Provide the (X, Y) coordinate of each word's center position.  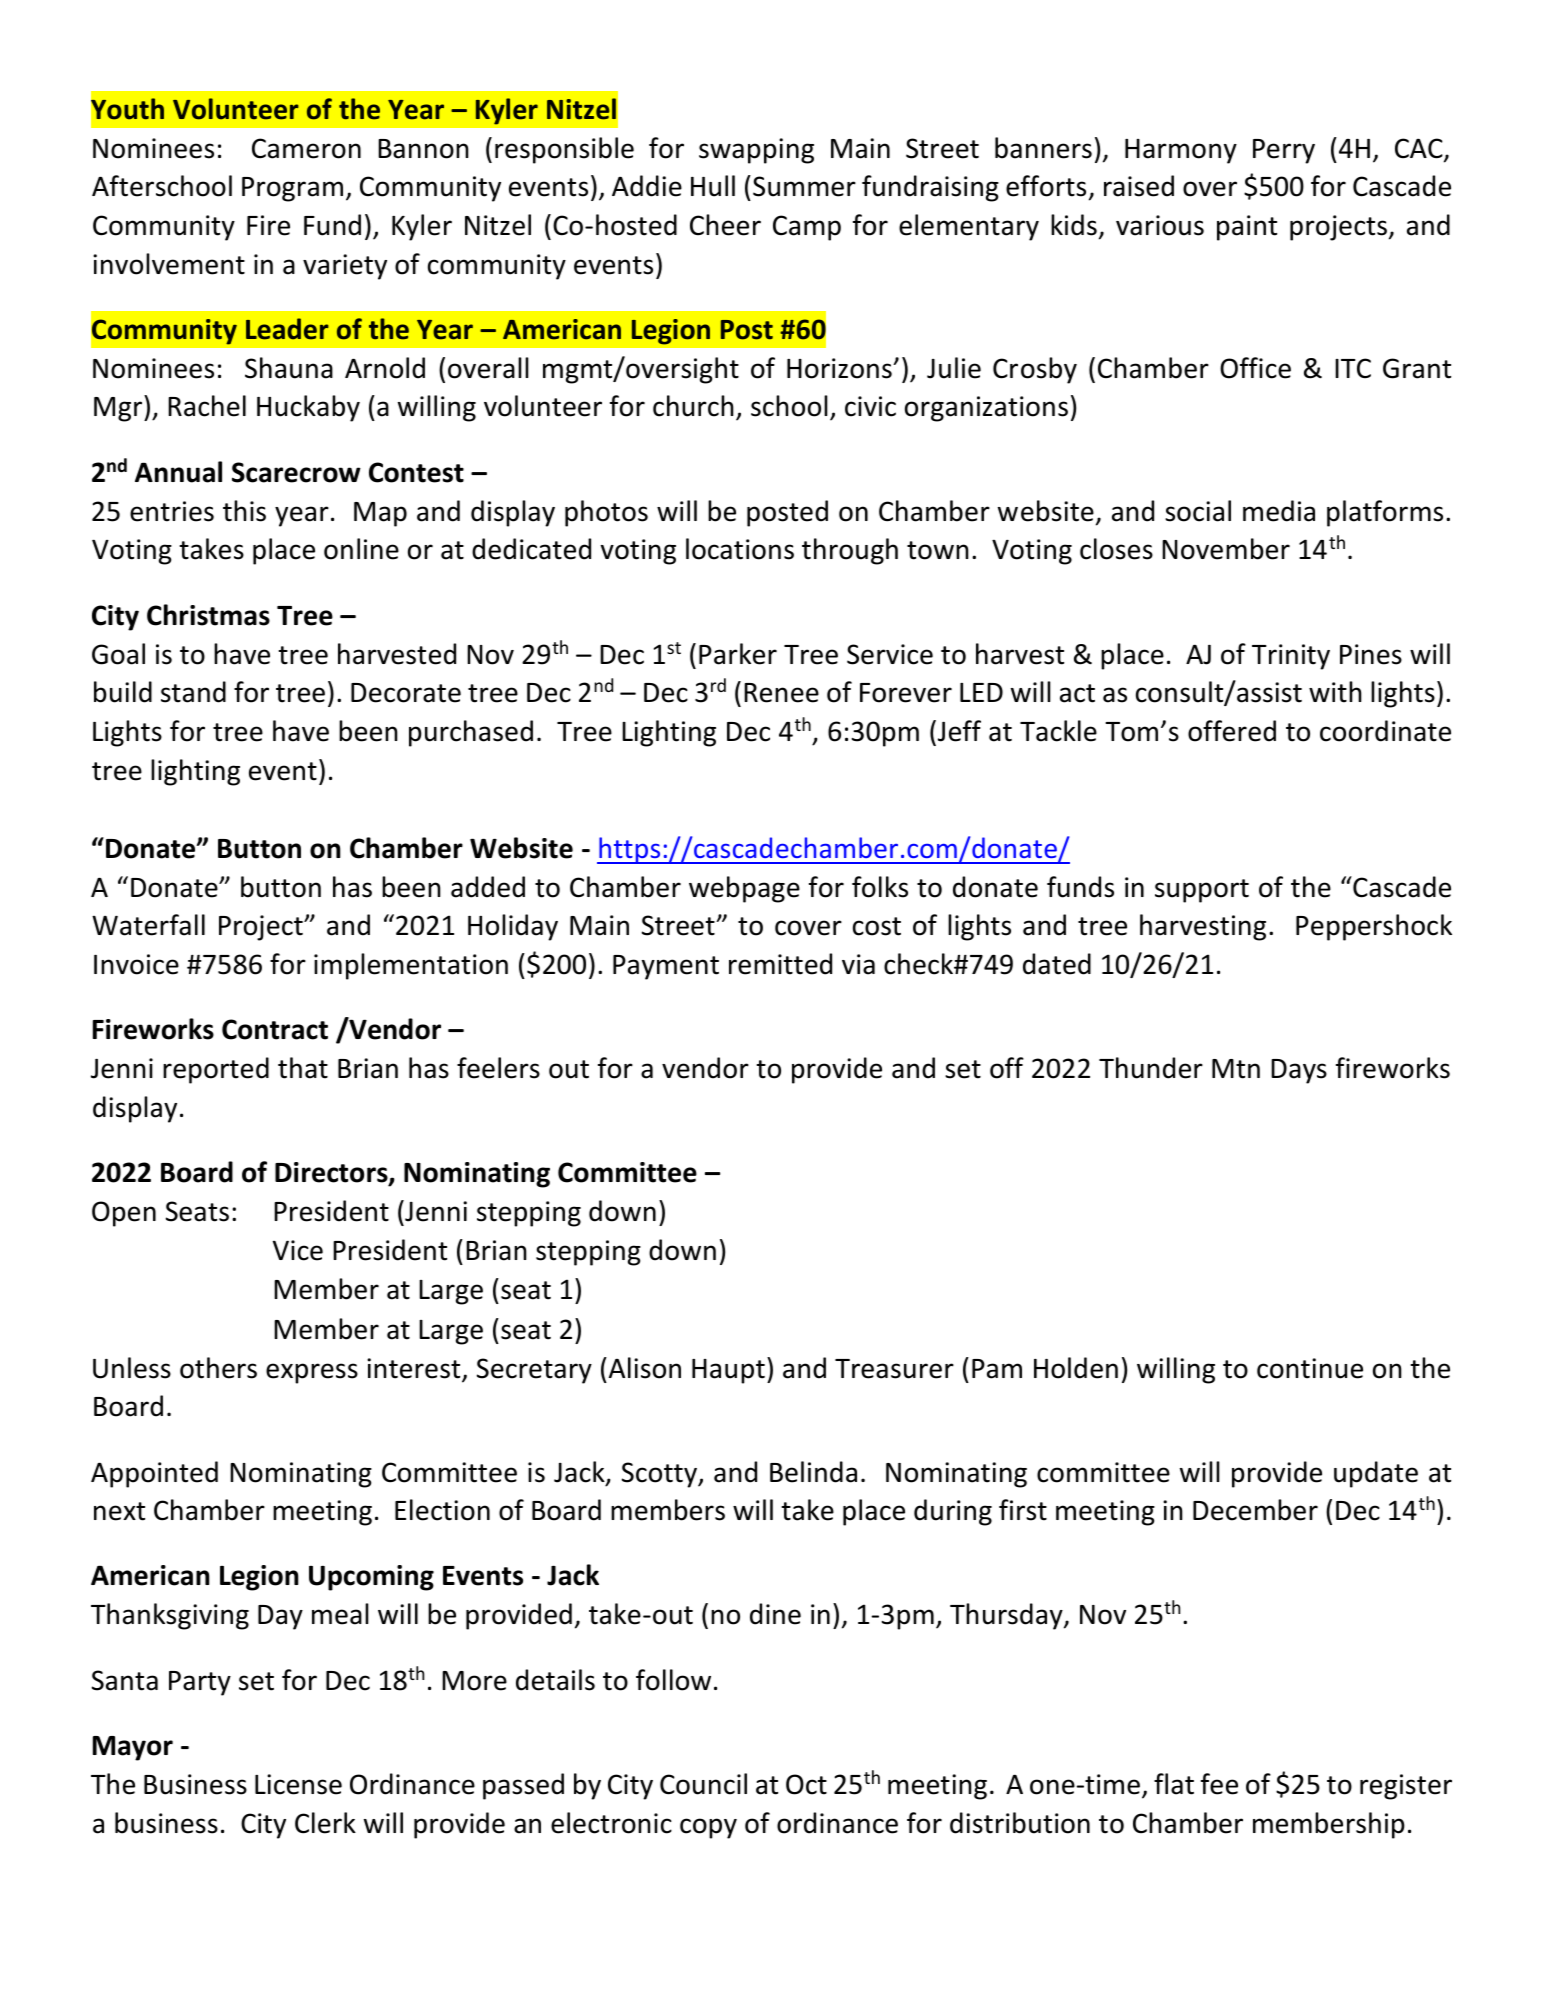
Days (1299, 1071)
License (298, 1784)
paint (1247, 228)
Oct (806, 1784)
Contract (275, 1029)
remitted (780, 964)
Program (292, 189)
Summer (804, 186)
